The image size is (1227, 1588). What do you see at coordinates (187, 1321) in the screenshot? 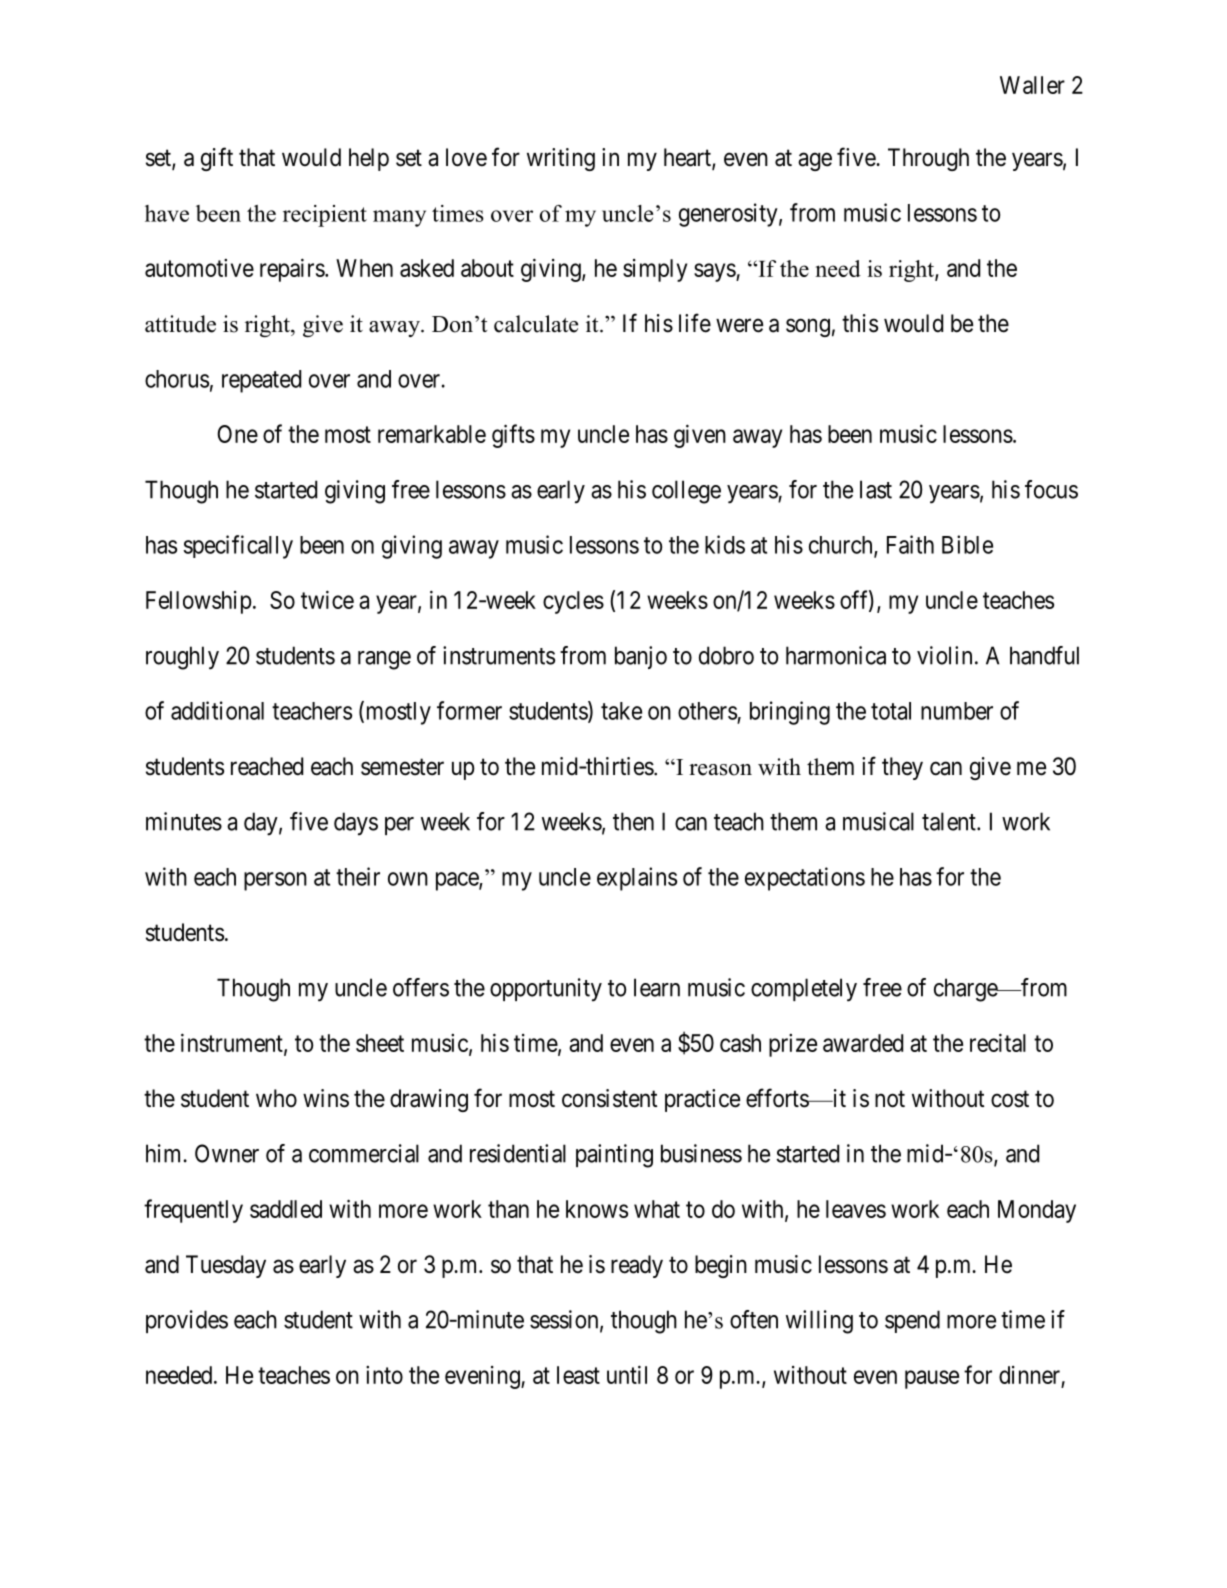
I see `provides` at bounding box center [187, 1321].
